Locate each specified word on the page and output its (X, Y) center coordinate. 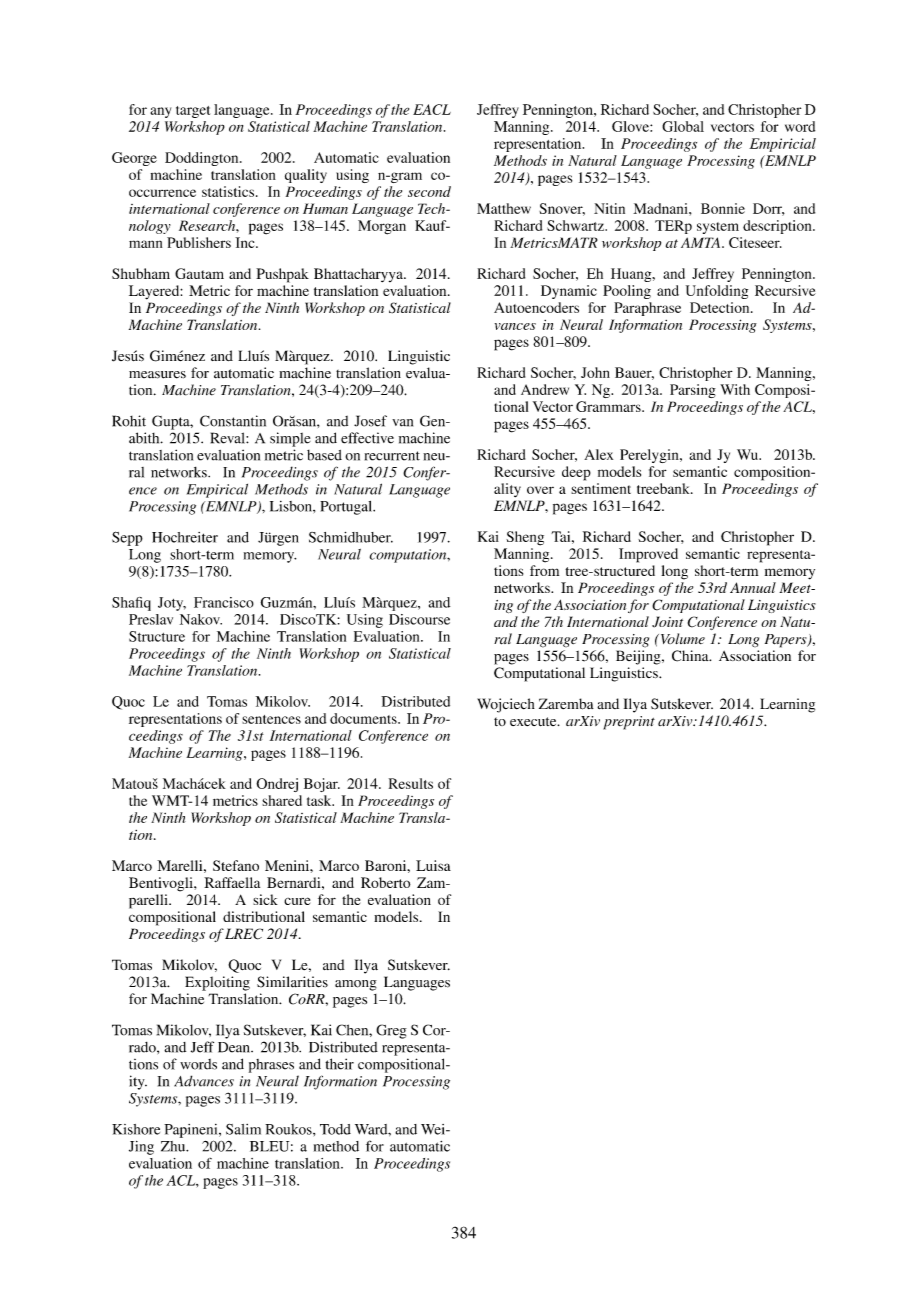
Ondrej (277, 785)
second (429, 191)
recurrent (392, 456)
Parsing (693, 391)
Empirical (217, 491)
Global (683, 126)
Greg (391, 1031)
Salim (243, 1129)
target (193, 112)
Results (411, 783)
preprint (629, 723)
